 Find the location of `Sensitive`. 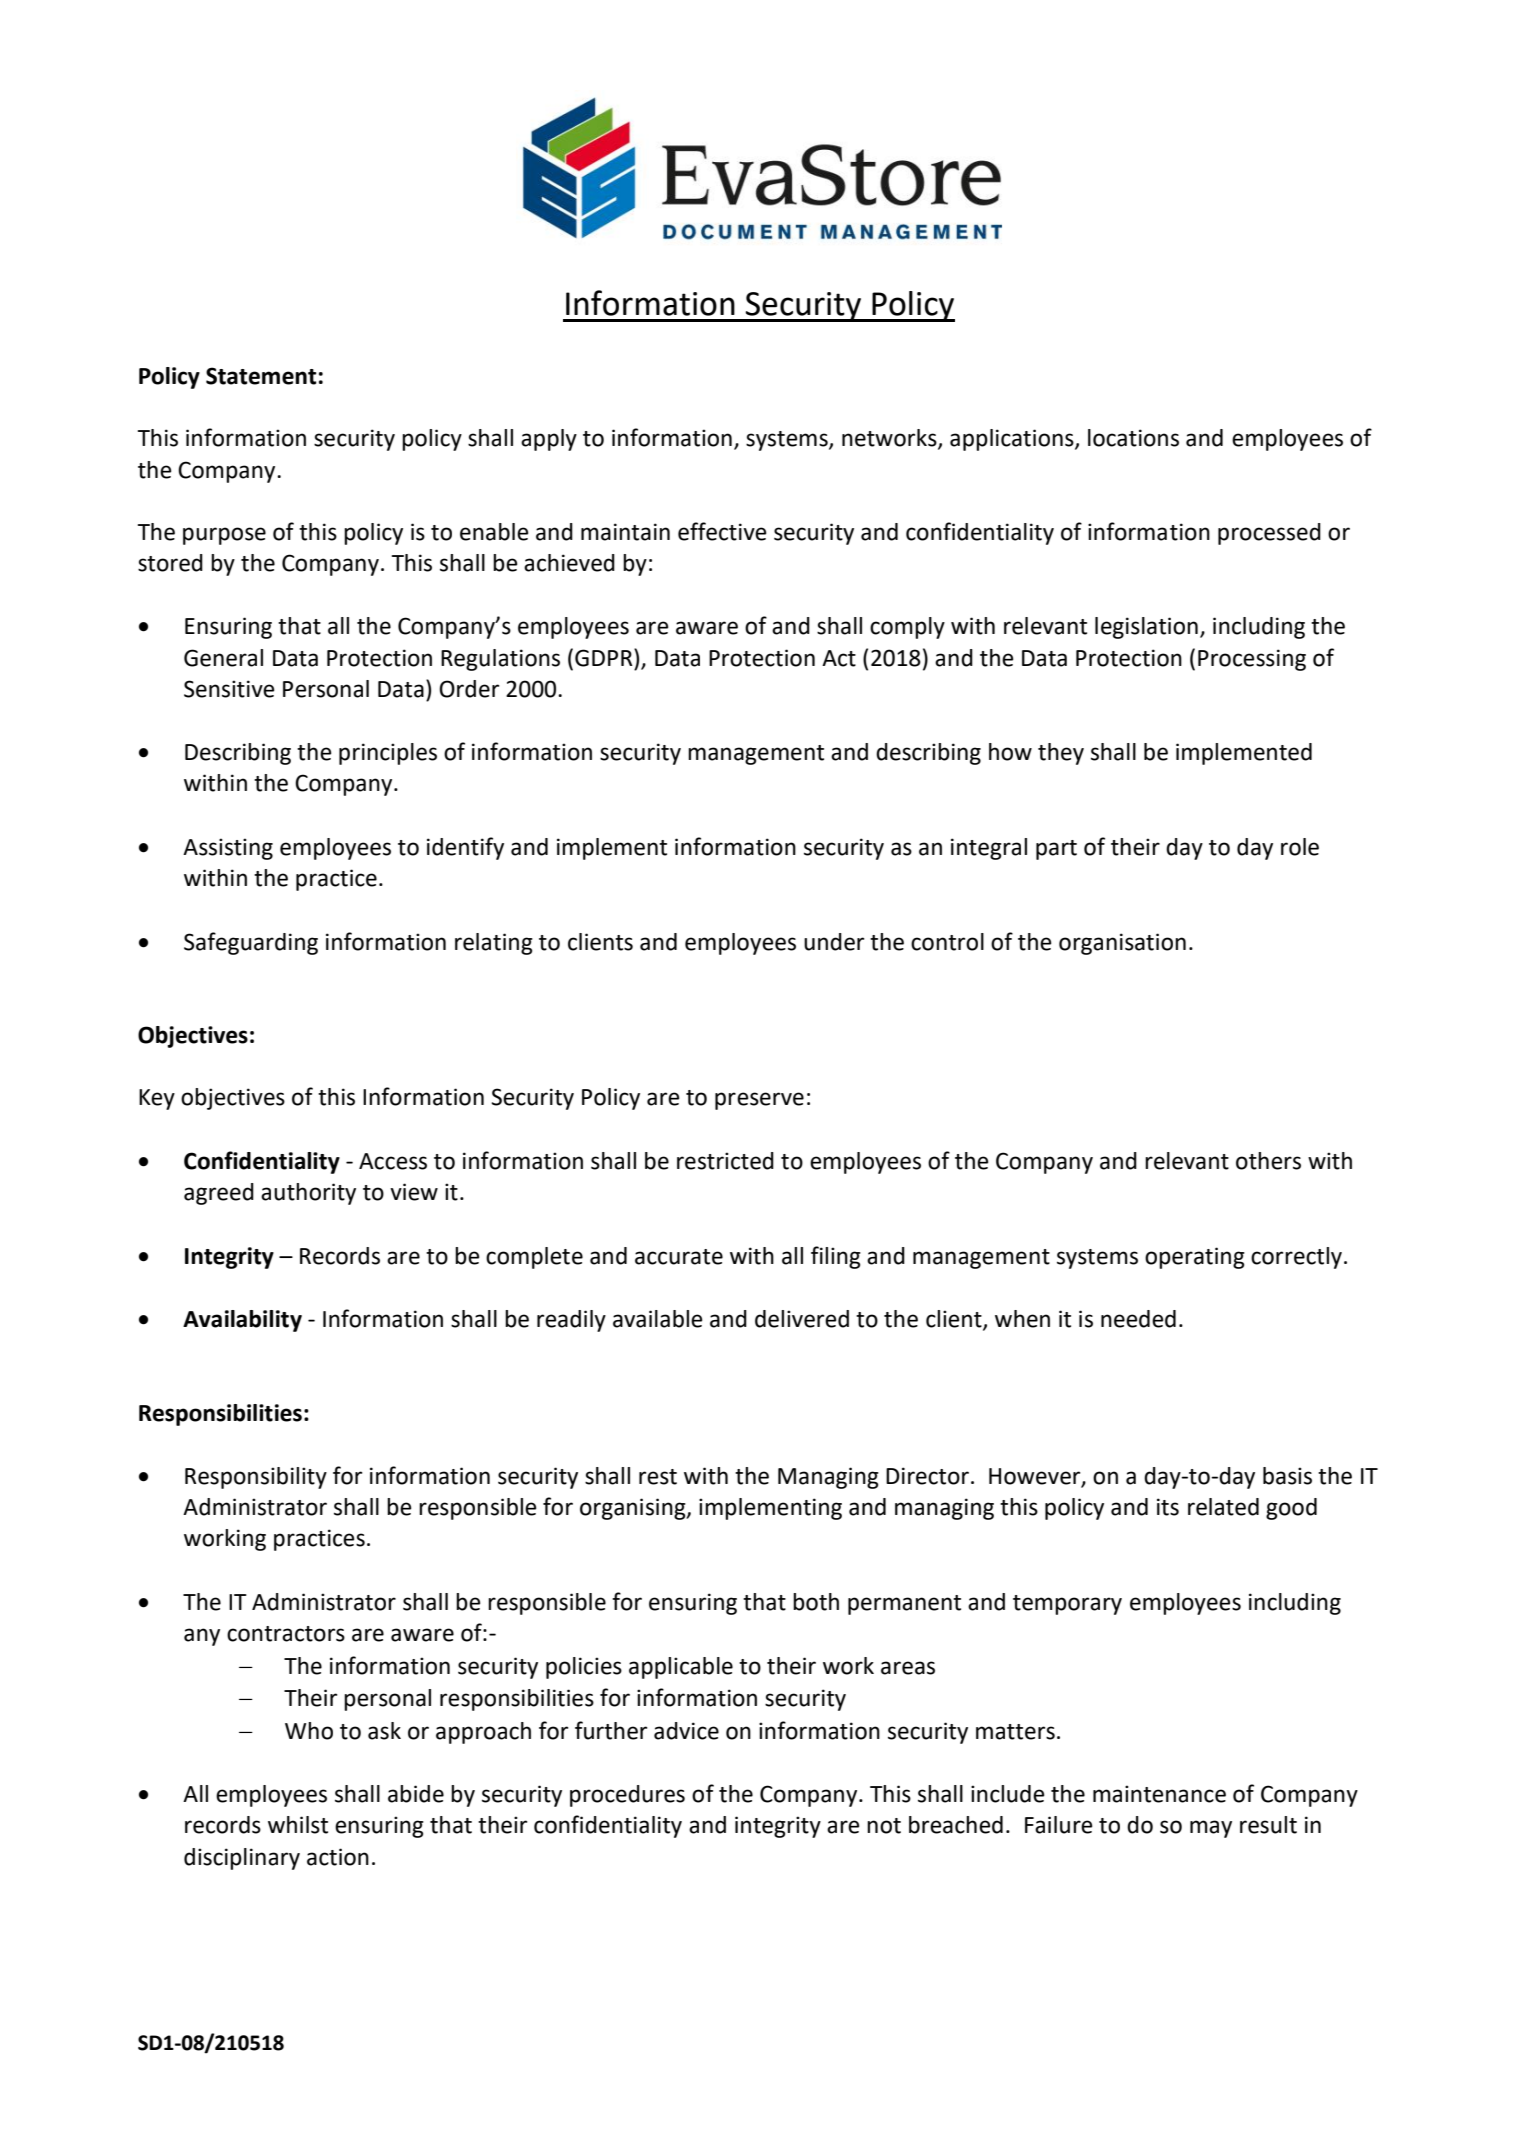

Sensitive is located at coordinates (229, 689).
